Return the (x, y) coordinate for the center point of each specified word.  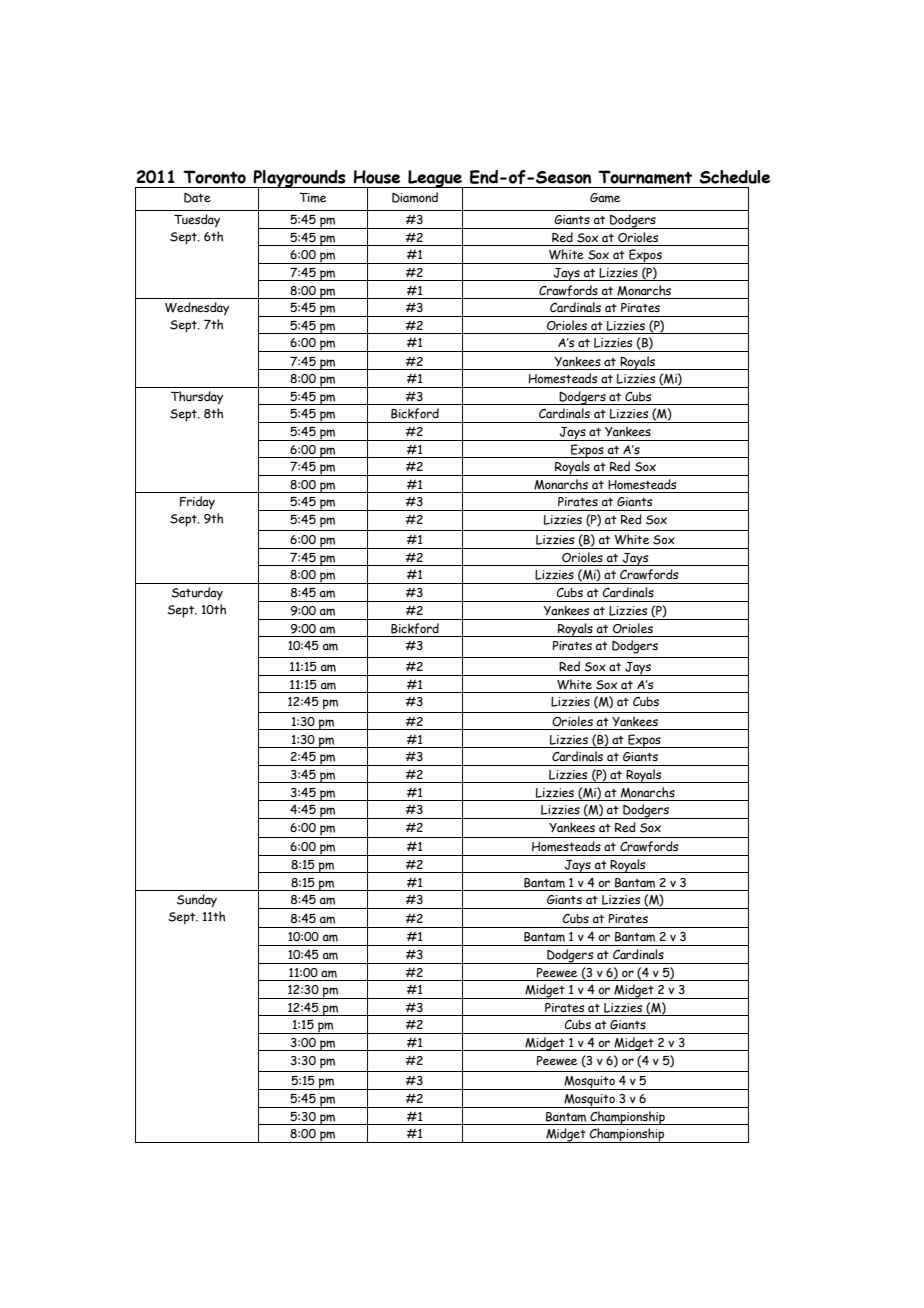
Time (312, 197)
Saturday (197, 594)
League (435, 180)
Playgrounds (300, 180)
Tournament (645, 177)
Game (605, 198)
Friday (197, 503)
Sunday (197, 901)
